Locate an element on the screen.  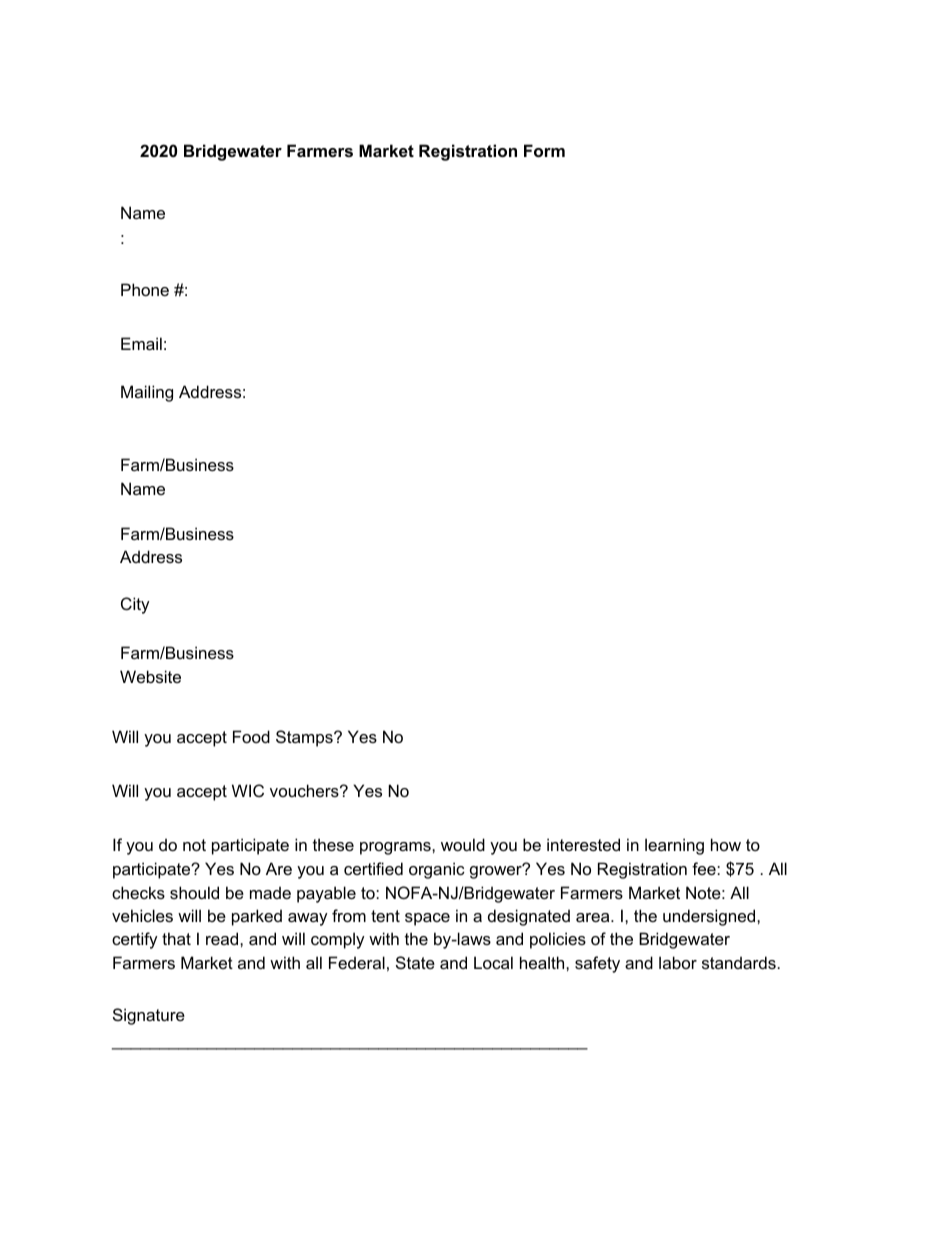
Food is located at coordinates (251, 736).
